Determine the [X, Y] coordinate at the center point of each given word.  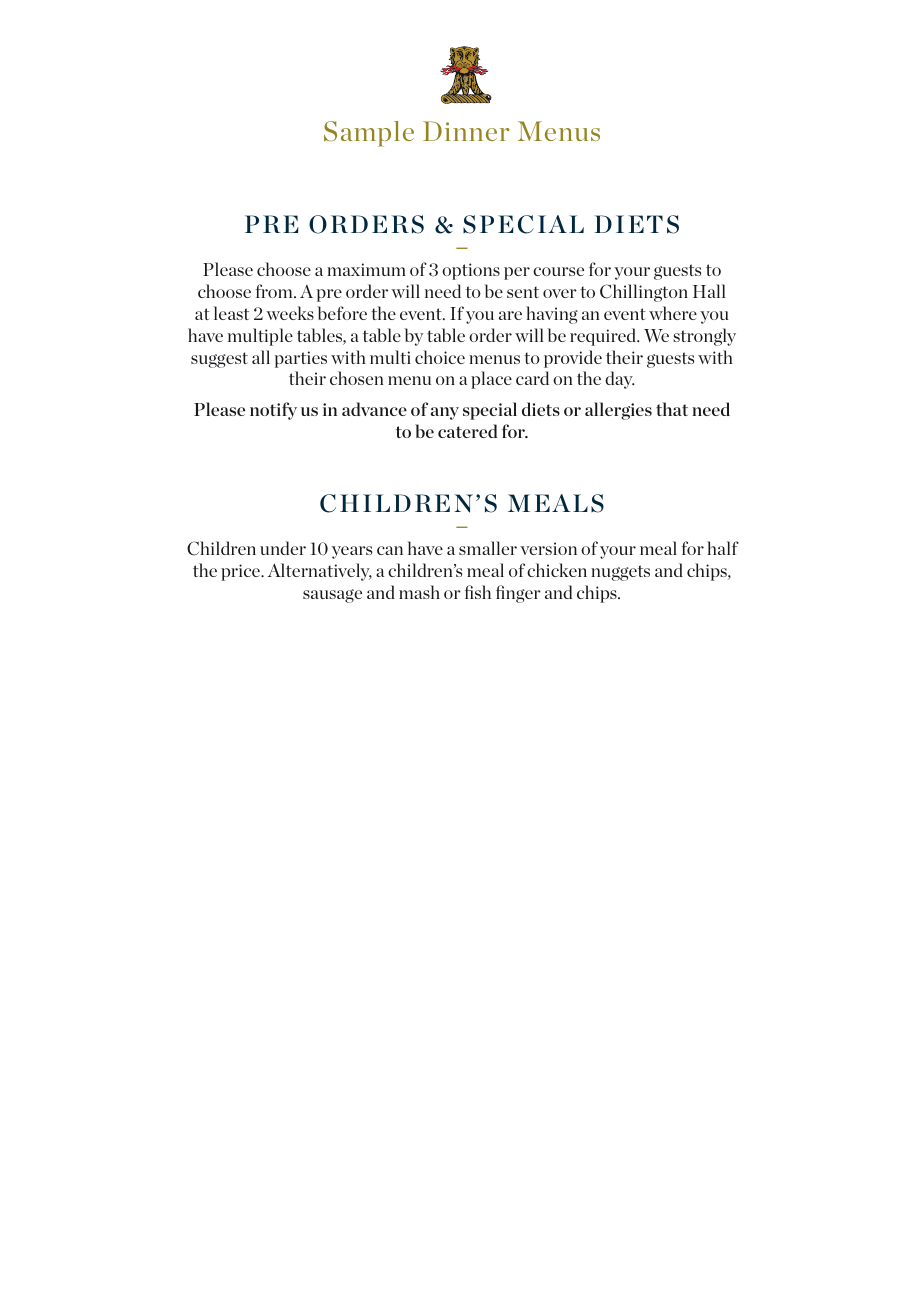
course [558, 271]
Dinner [466, 131]
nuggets [620, 573]
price [242, 572]
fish [478, 592]
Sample [369, 134]
